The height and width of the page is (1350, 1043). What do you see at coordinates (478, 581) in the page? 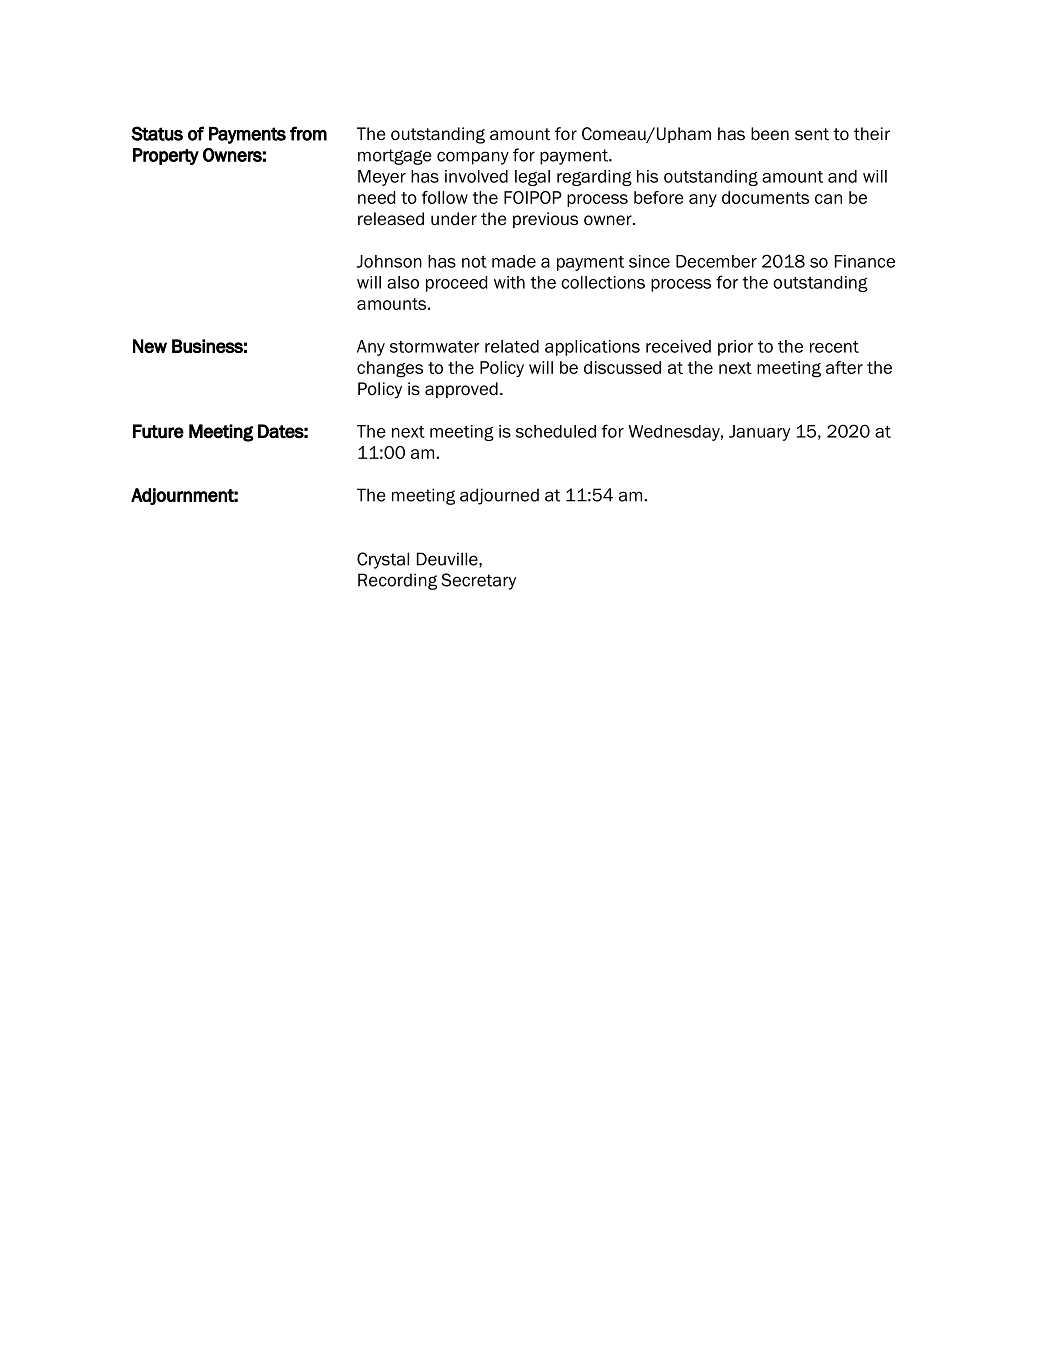
I see `Secretary` at bounding box center [478, 581].
